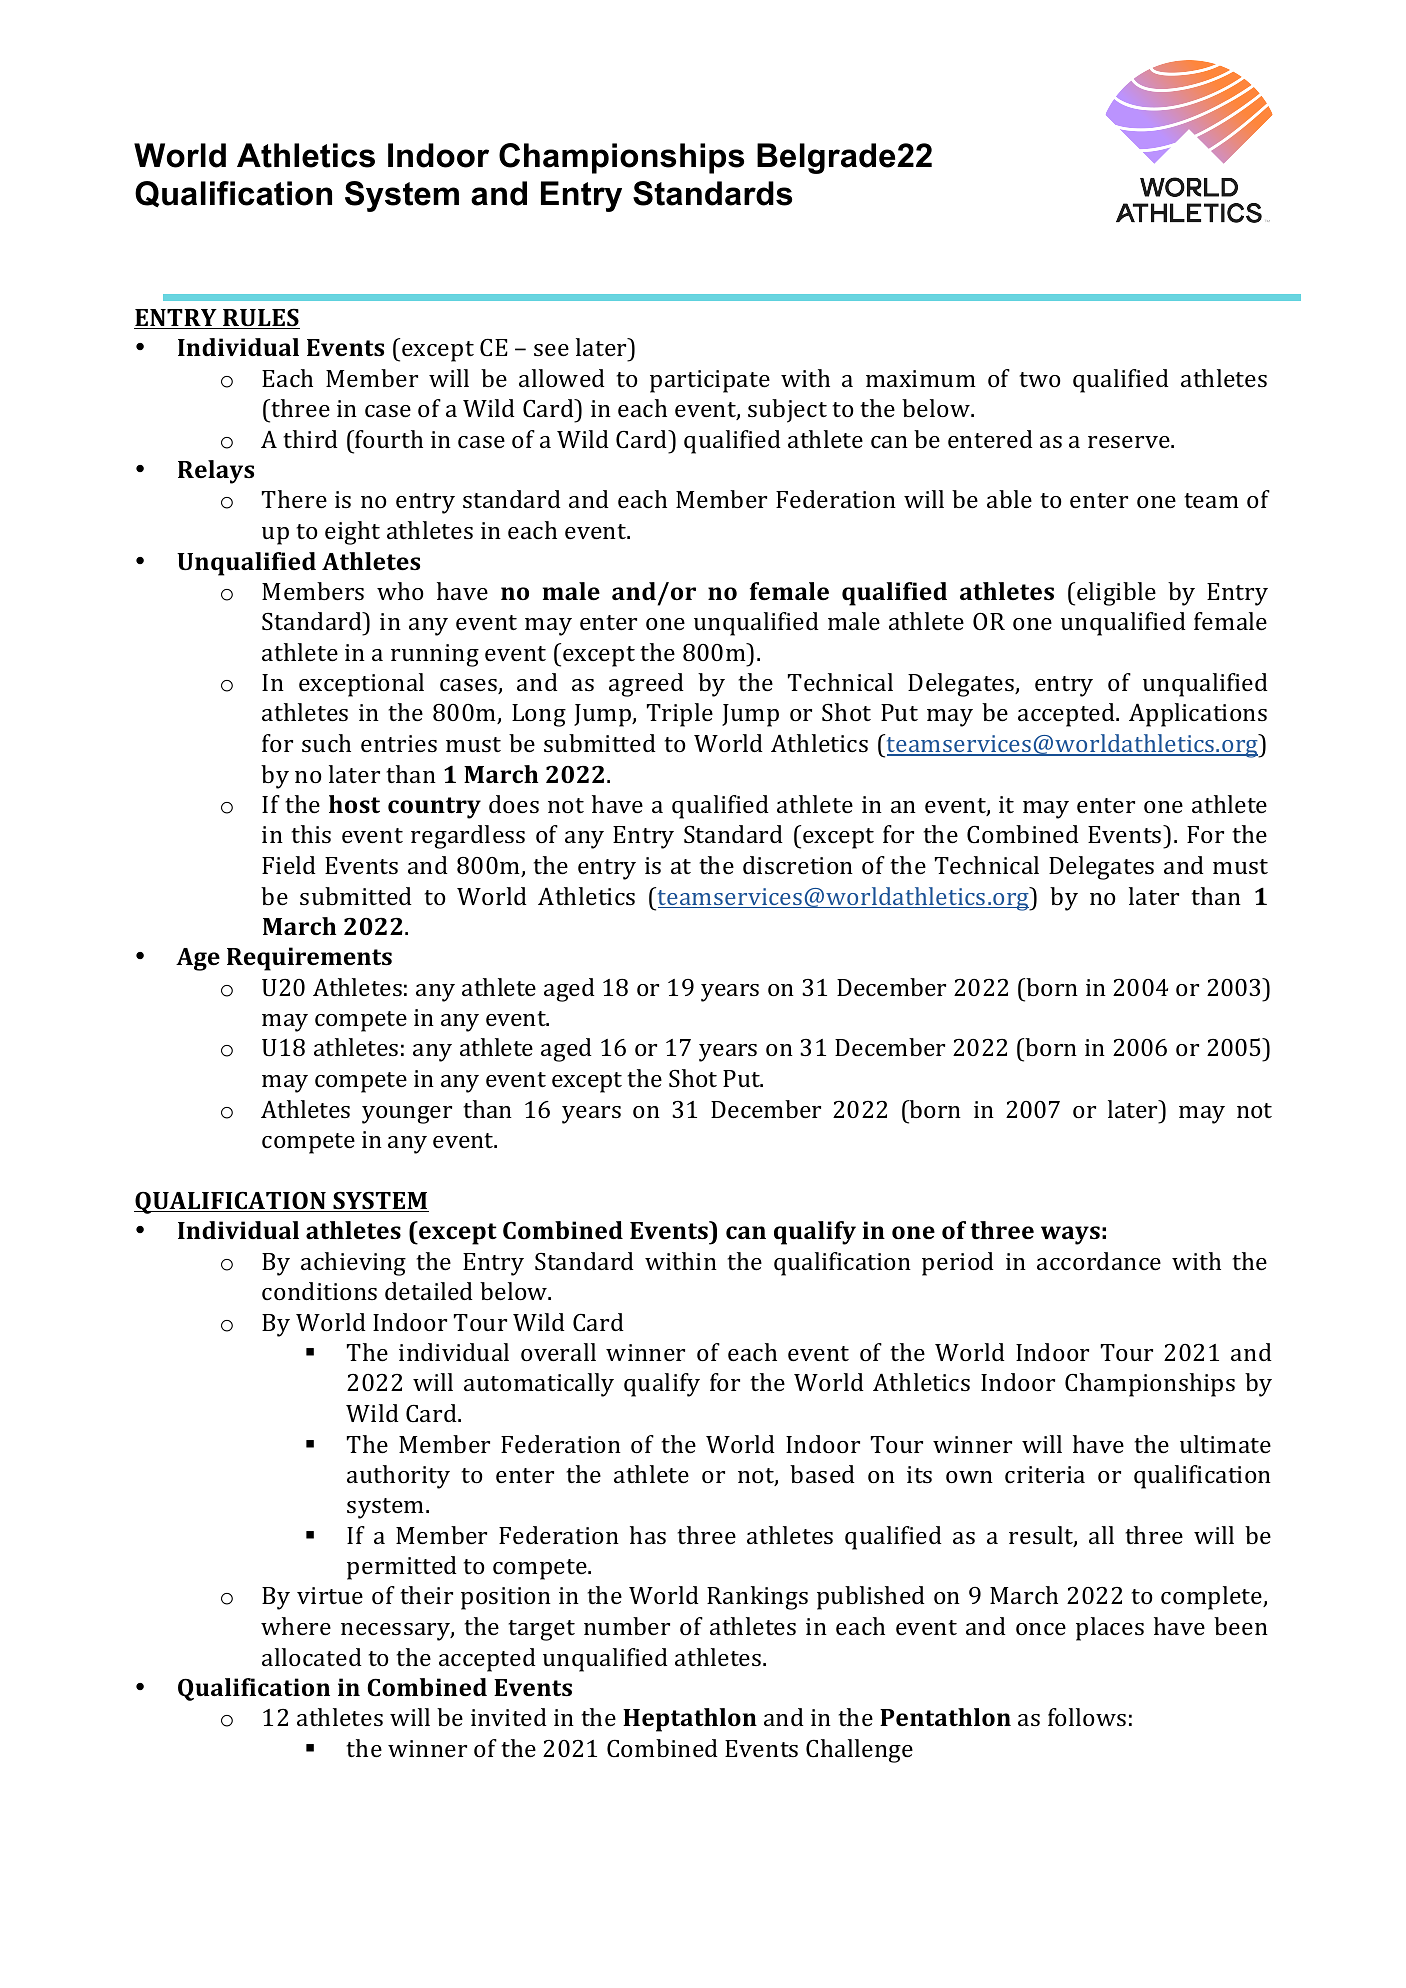  I want to click on overall, so click(558, 1352).
